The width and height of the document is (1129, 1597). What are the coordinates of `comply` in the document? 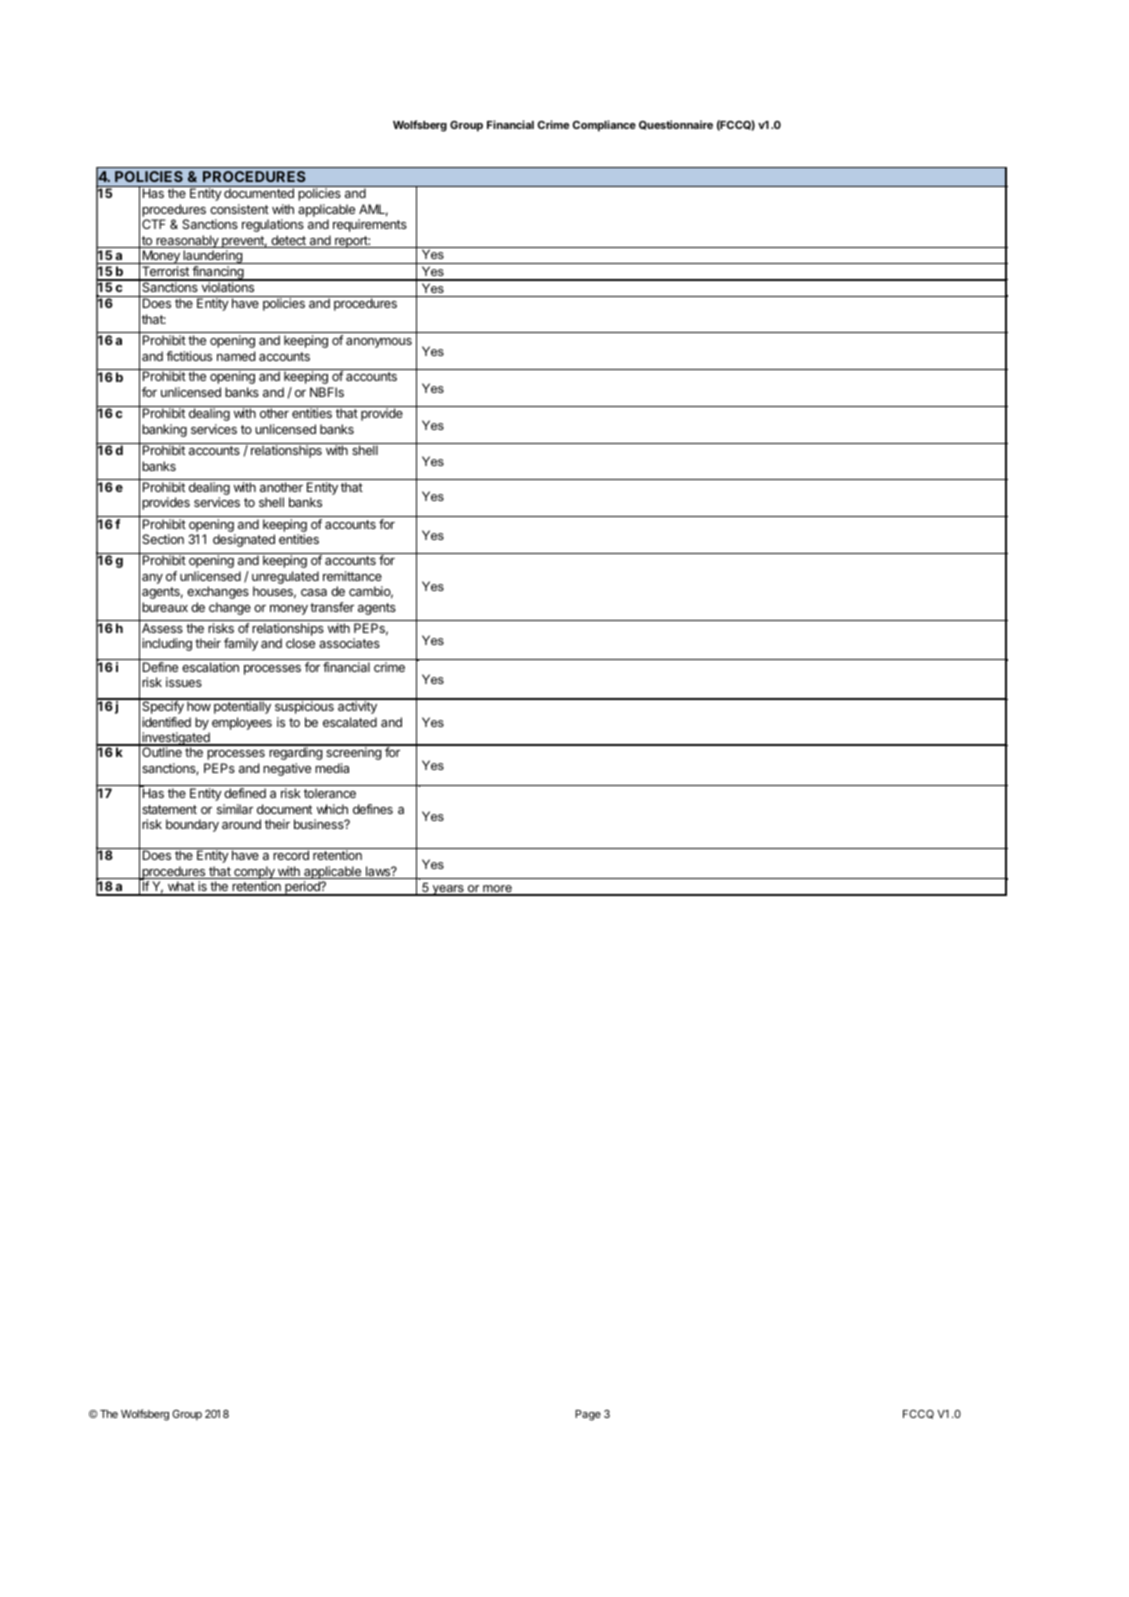 It's located at (254, 872).
